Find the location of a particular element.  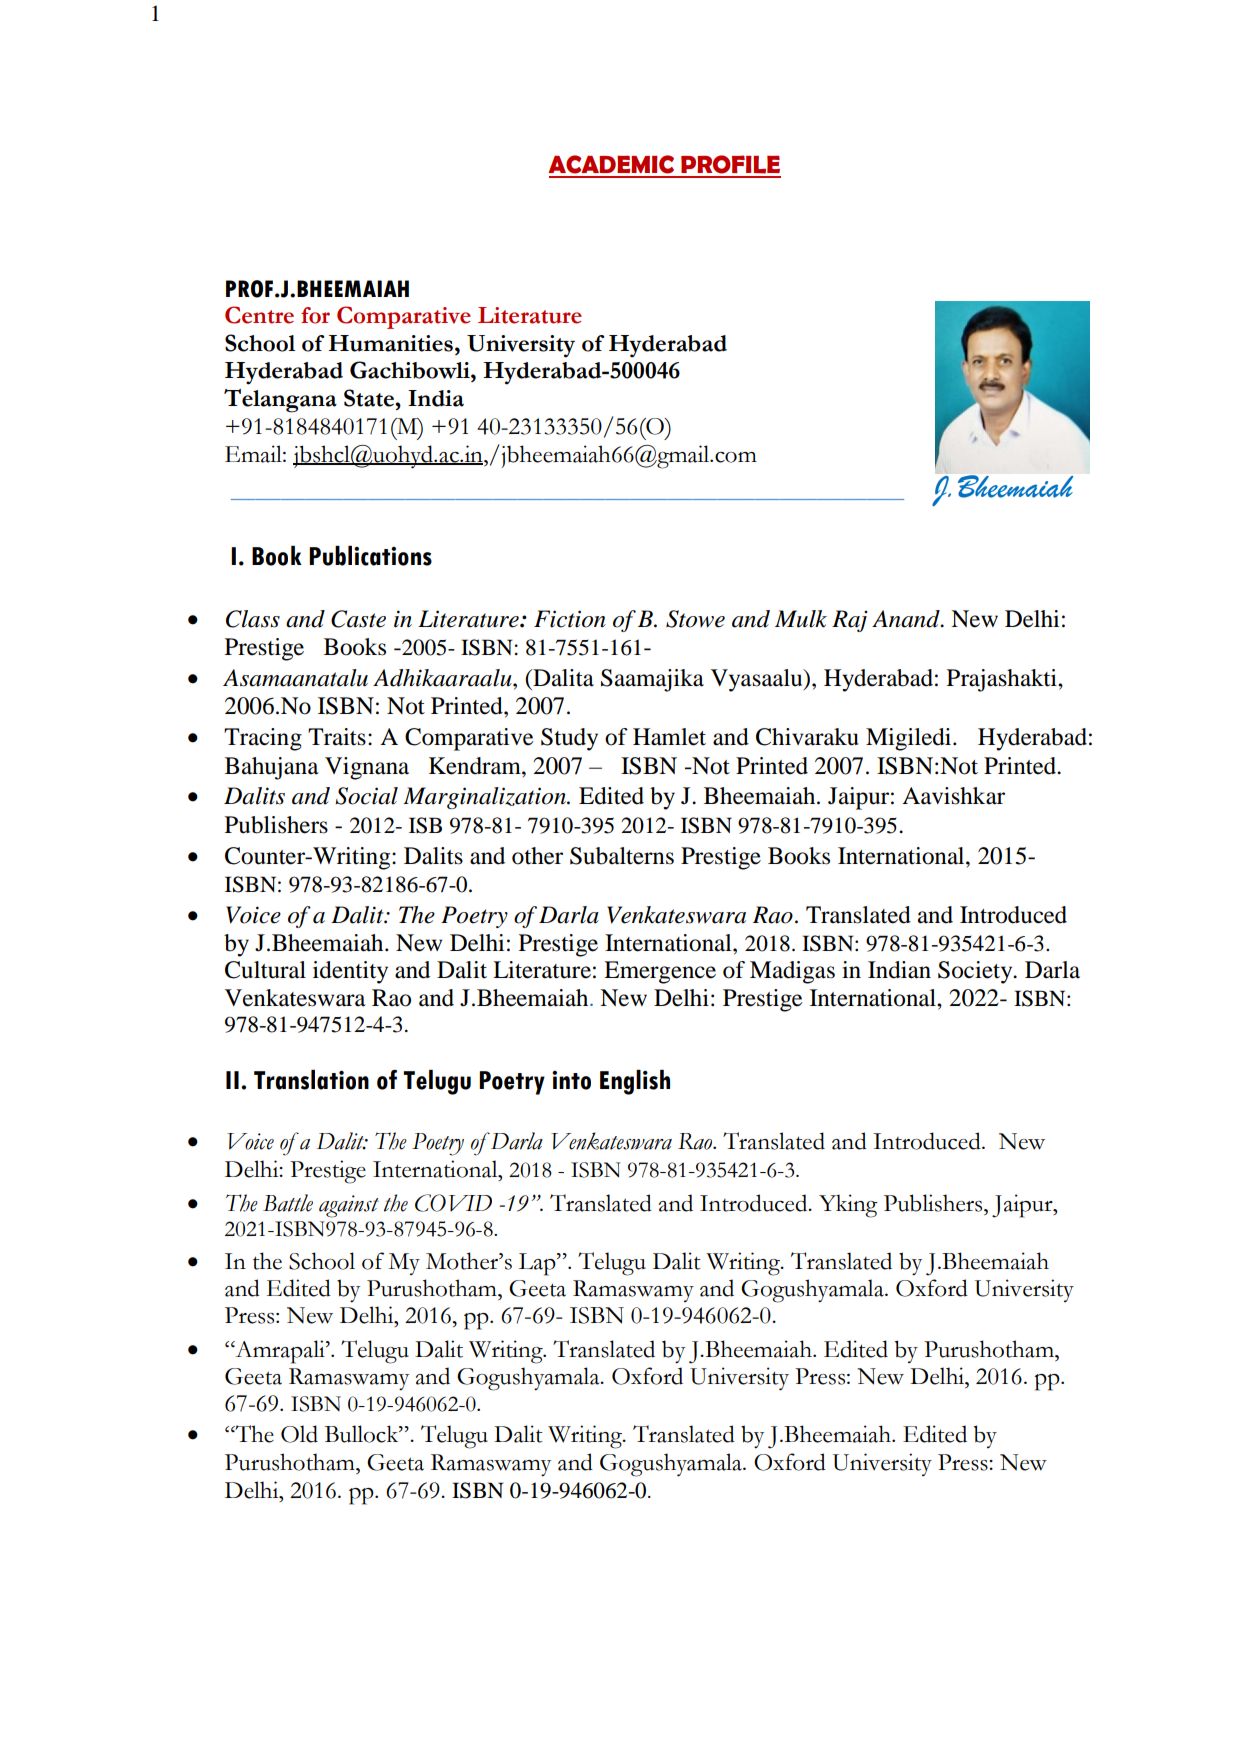

COVID is located at coordinates (453, 1203).
